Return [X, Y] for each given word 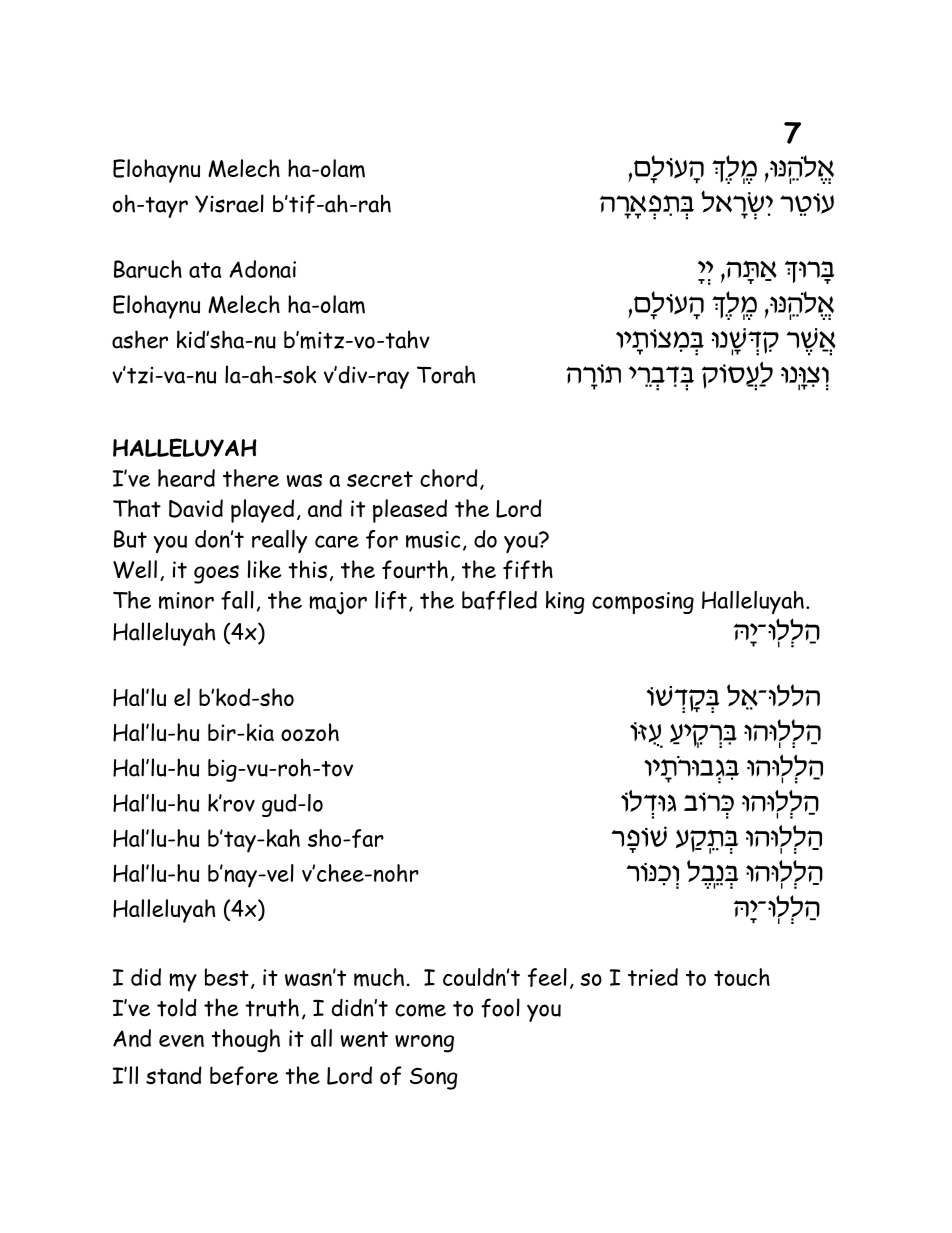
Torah [446, 374]
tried [653, 977]
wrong [424, 1043]
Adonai [262, 269]
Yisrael [229, 203]
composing [643, 603]
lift [391, 600]
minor [186, 601]
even [181, 1040]
